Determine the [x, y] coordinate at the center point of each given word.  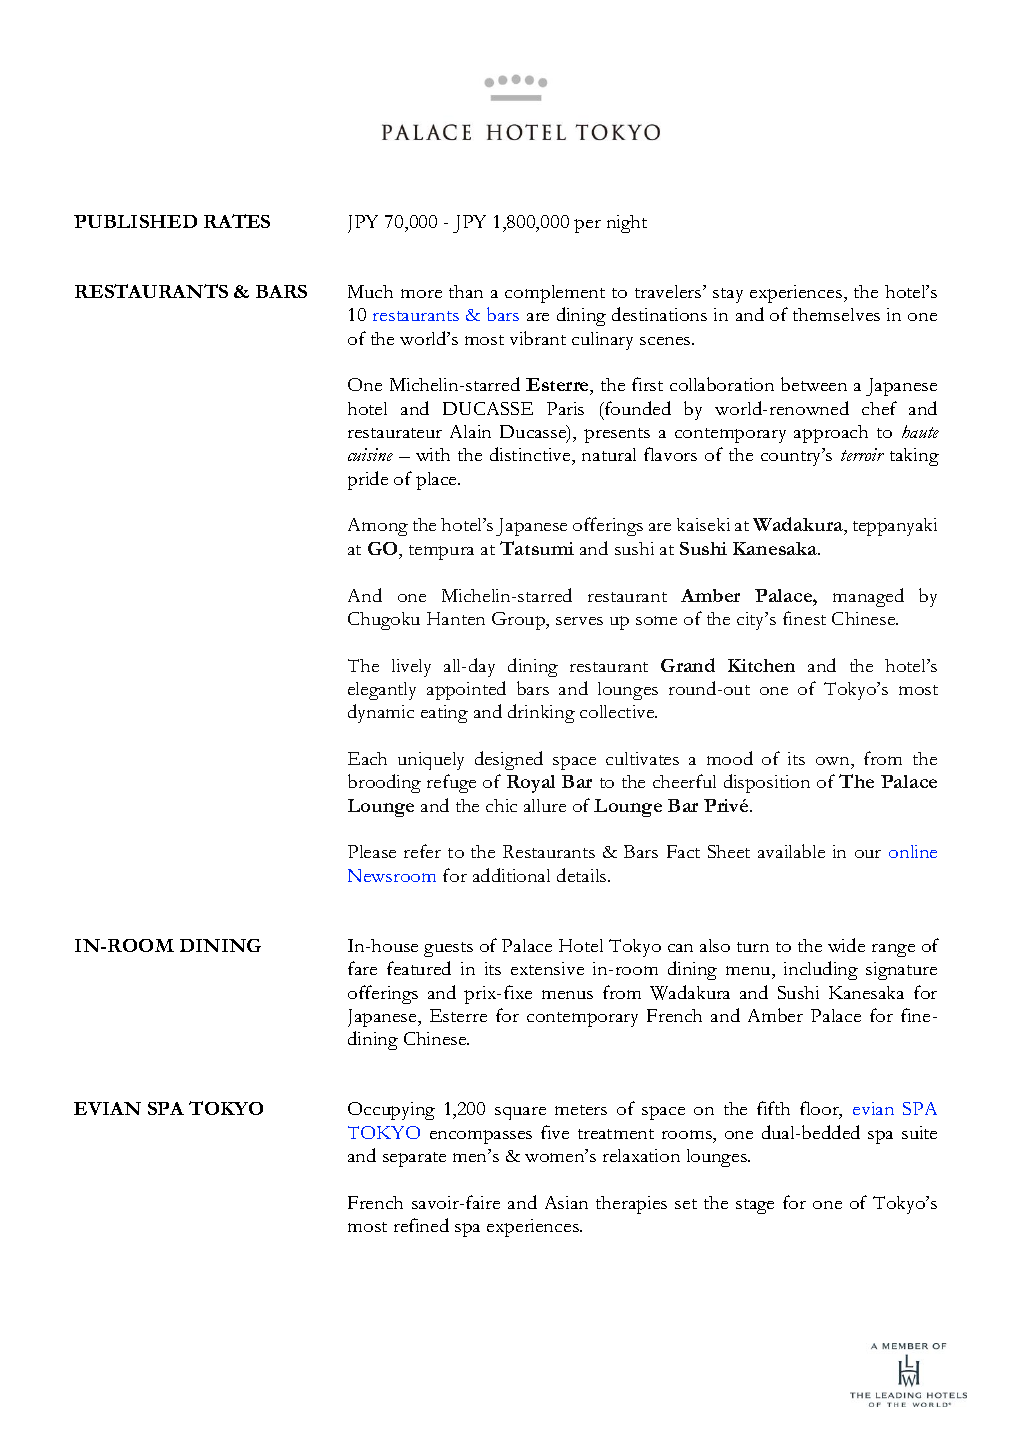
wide [846, 945]
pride [368, 480]
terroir [862, 454]
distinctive [531, 456]
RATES [237, 221]
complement [555, 294]
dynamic [381, 713]
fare [362, 968]
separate [414, 1159]
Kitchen [761, 665]
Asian [566, 1202]
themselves [836, 314]
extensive [547, 968]
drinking [541, 713]
